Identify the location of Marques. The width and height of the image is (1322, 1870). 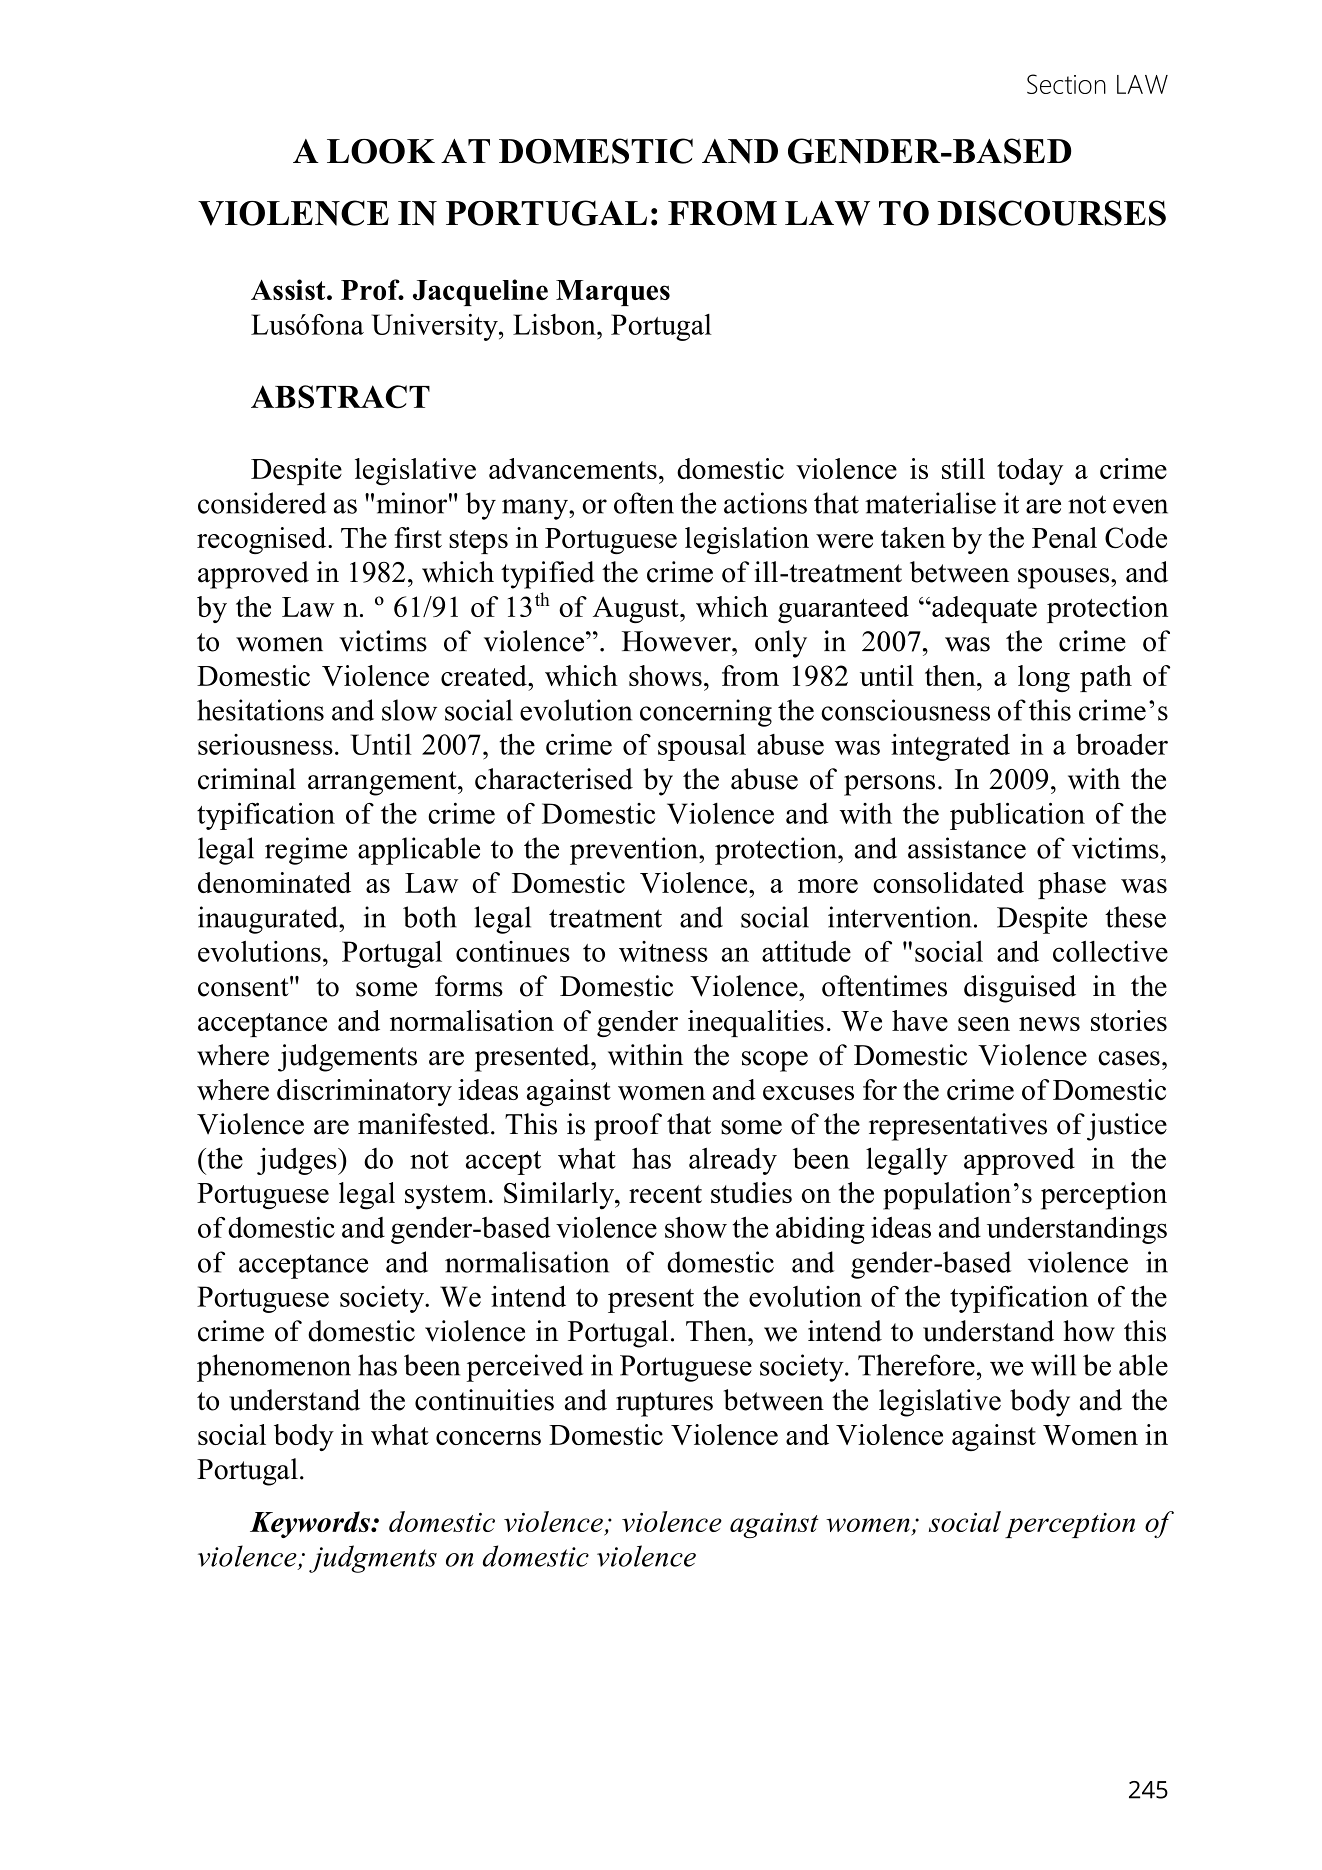
(613, 293).
